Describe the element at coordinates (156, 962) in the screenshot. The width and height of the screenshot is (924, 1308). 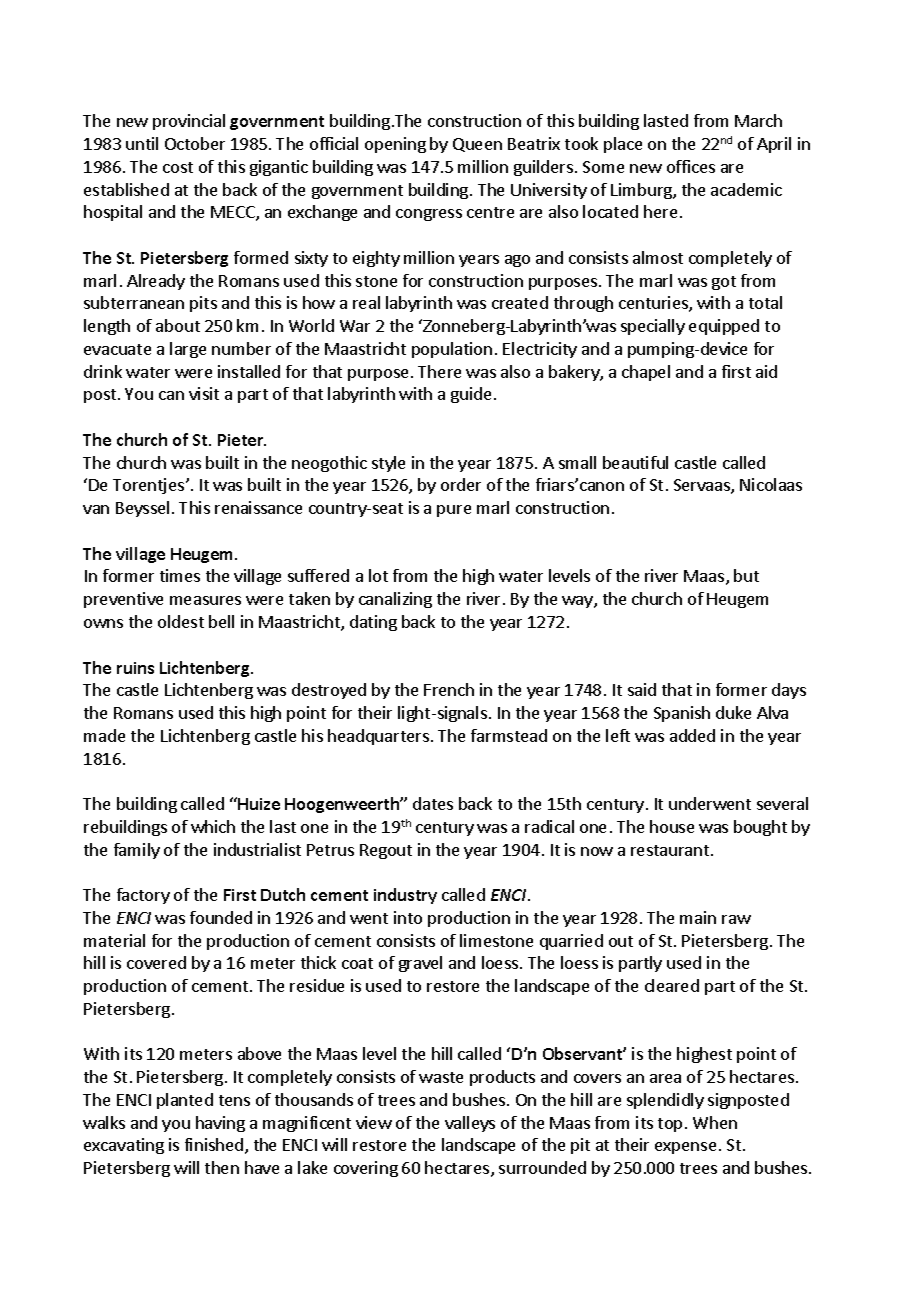
I see `covered` at that location.
